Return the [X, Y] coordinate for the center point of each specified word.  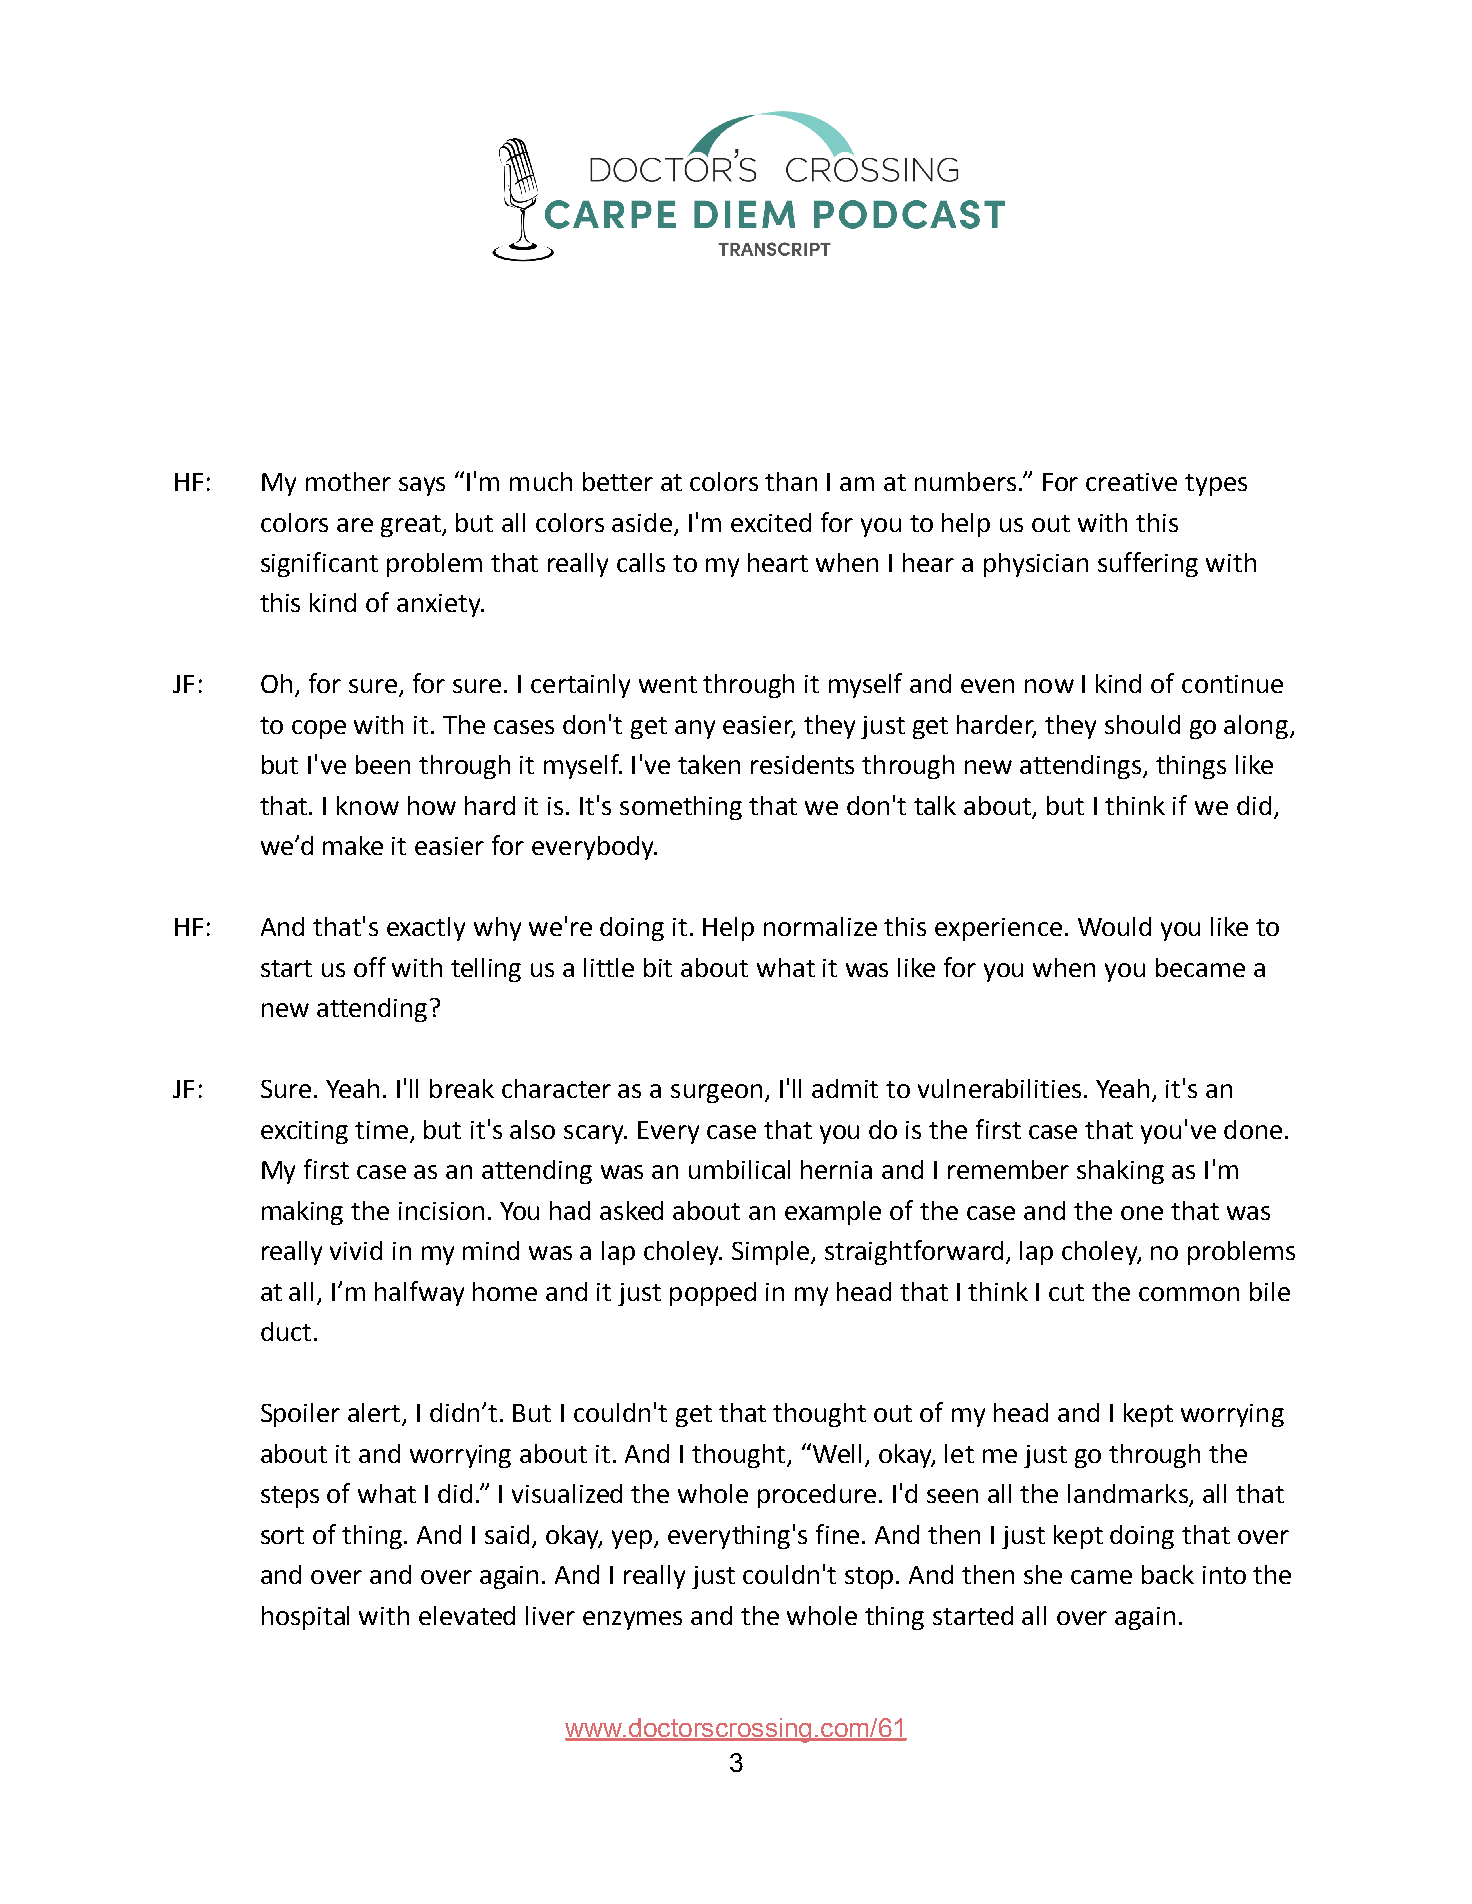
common [1189, 1294]
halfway [419, 1293]
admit [845, 1088]
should [1142, 724]
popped [713, 1294]
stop [869, 1578]
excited [771, 522]
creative [1131, 482]
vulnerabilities [999, 1088]
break [462, 1088]
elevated [467, 1615]
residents [802, 764]
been [383, 764]
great [412, 526]
